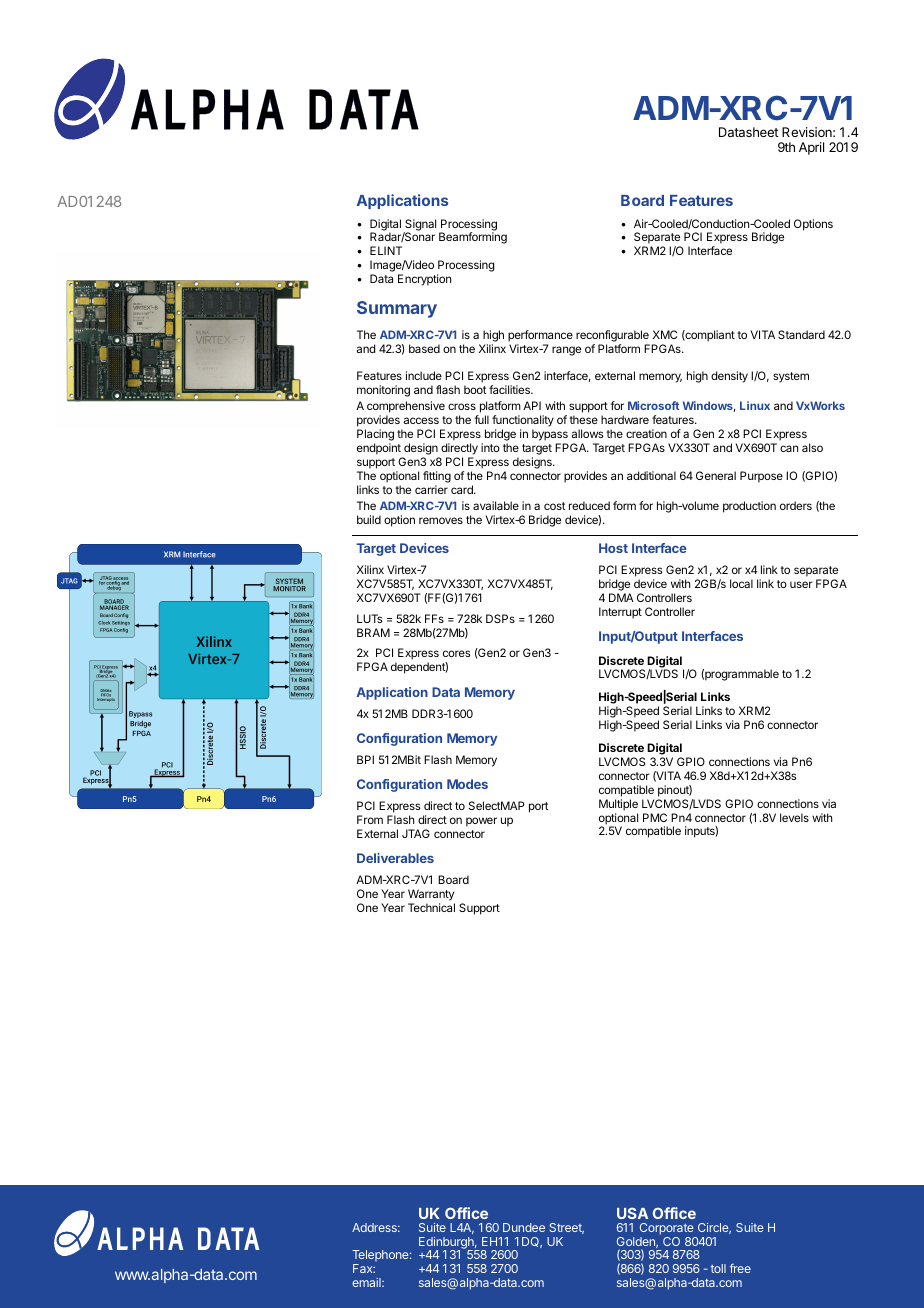 The image size is (924, 1308). Describe the element at coordinates (566, 1228) in the screenshot. I see `Street` at that location.
